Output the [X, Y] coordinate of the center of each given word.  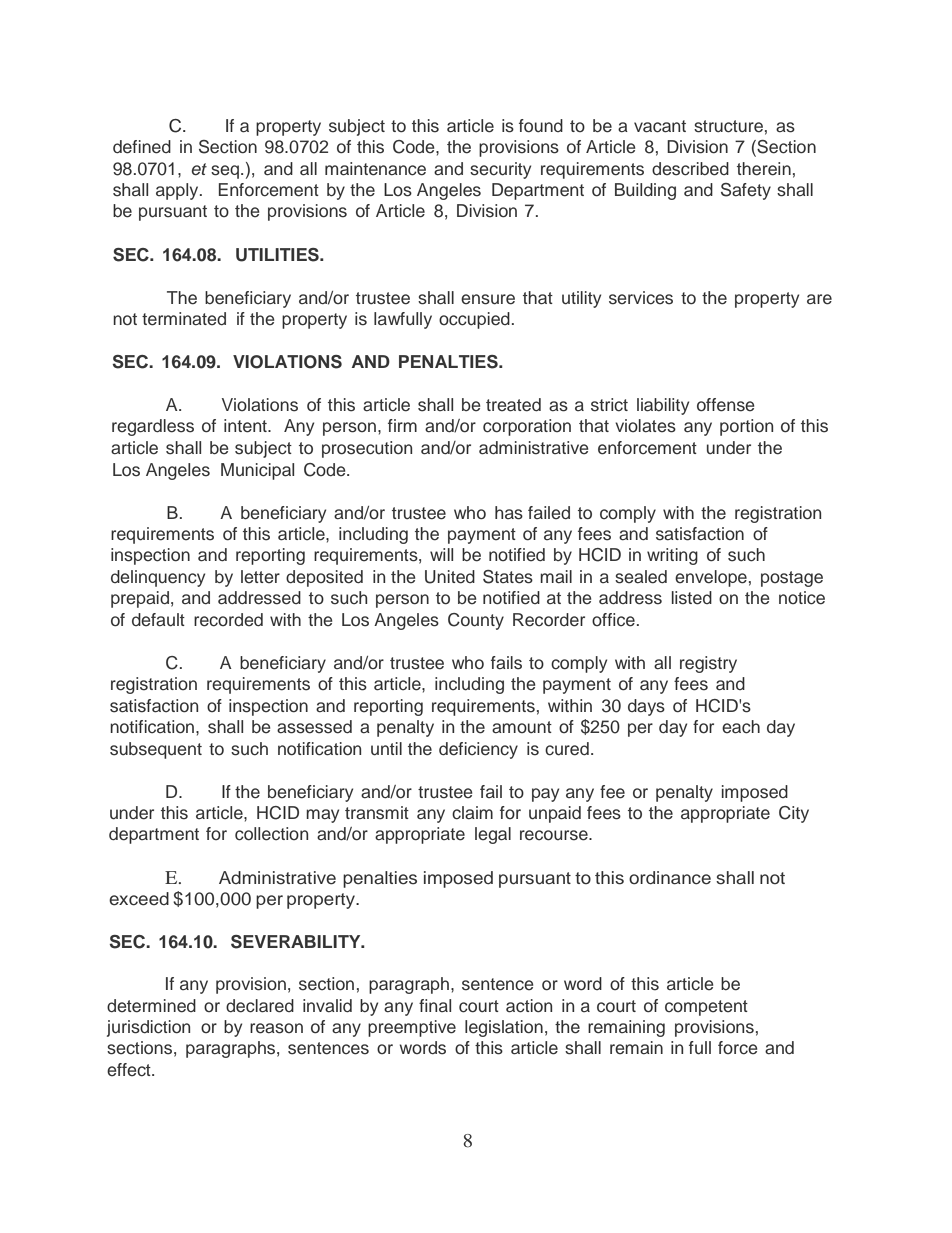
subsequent [156, 750]
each [741, 727]
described [690, 169]
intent [246, 426]
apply [178, 191]
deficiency [478, 750]
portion [746, 427]
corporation [527, 427]
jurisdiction [148, 1028]
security [500, 170]
